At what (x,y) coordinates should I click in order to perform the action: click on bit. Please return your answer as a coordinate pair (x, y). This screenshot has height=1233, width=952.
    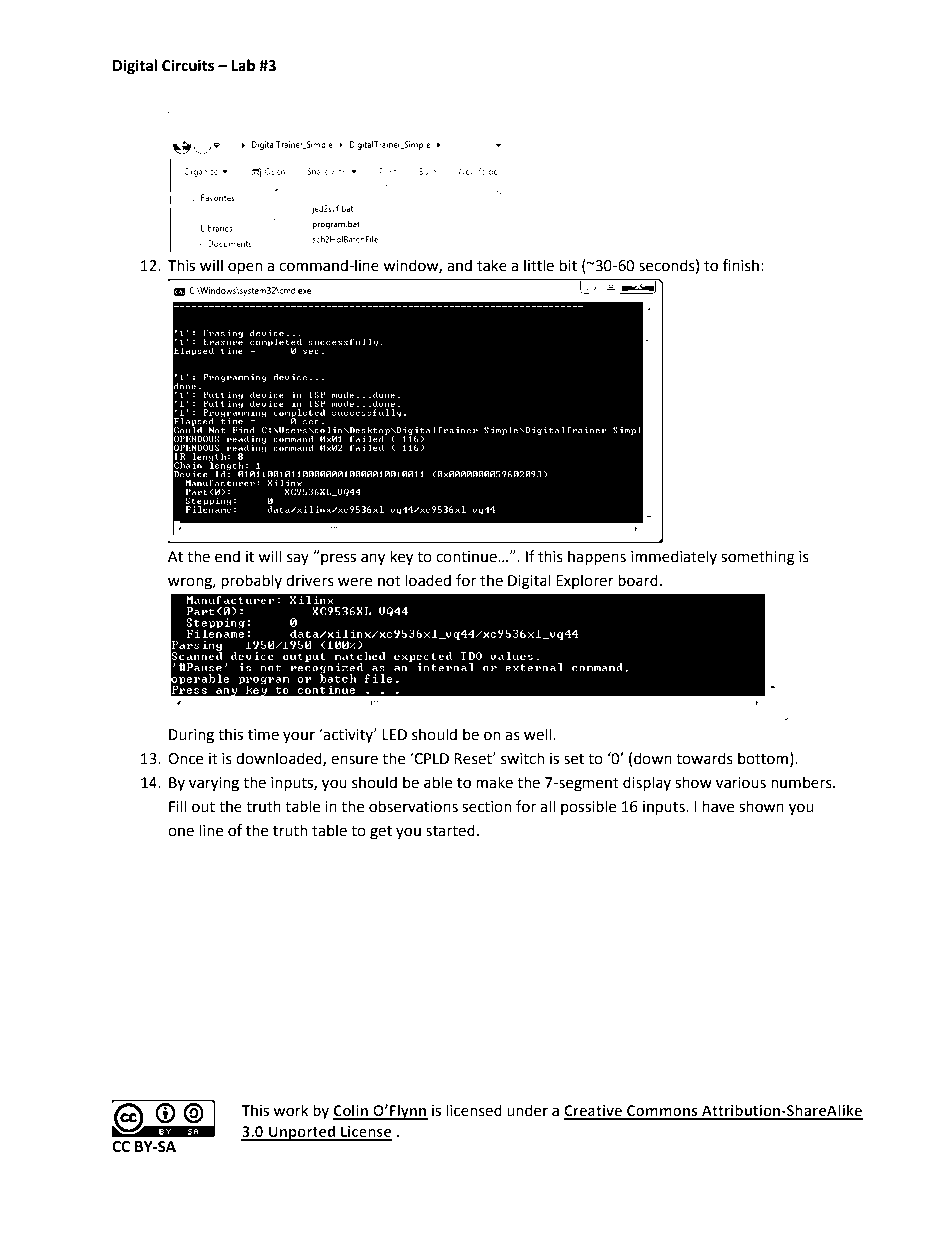
    Looking at the image, I should click on (568, 265).
